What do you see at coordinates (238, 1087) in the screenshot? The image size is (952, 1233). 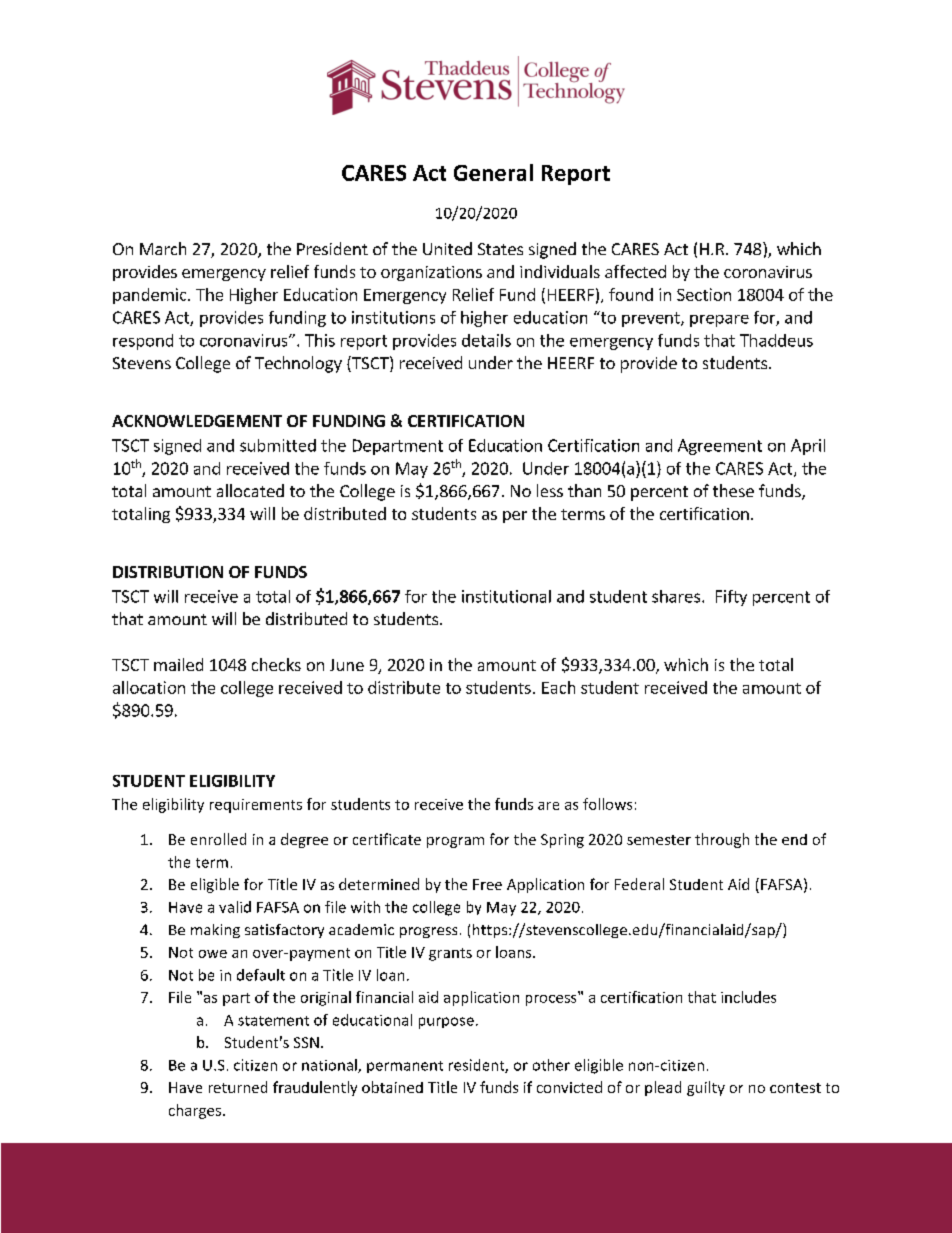 I see `returned` at bounding box center [238, 1087].
